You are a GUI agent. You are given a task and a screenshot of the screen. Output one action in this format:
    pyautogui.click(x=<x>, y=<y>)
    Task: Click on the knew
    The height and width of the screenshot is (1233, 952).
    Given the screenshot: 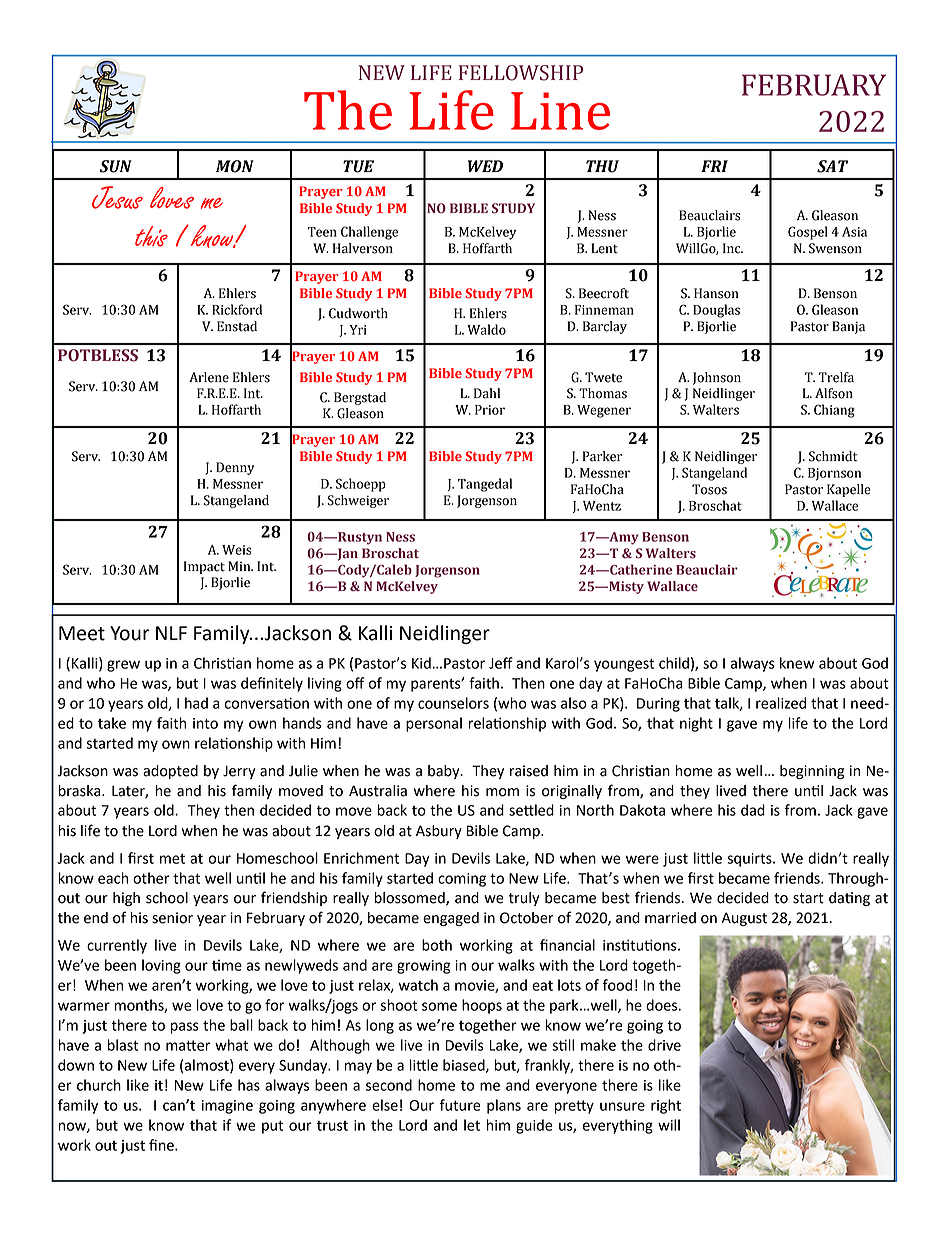 What is the action you would take?
    pyautogui.click(x=797, y=663)
